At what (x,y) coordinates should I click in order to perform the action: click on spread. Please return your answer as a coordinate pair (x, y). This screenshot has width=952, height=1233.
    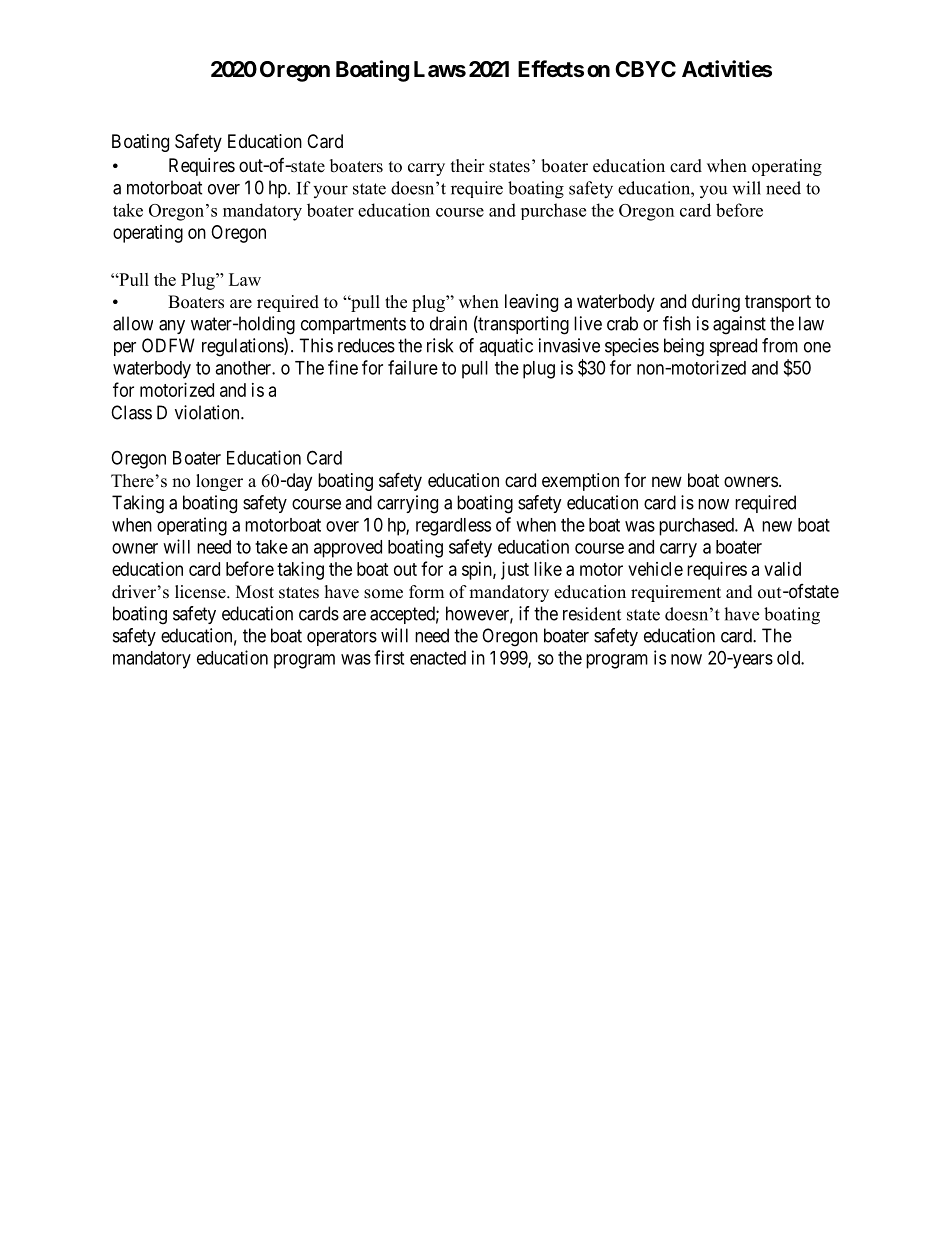
    Looking at the image, I should click on (733, 347).
